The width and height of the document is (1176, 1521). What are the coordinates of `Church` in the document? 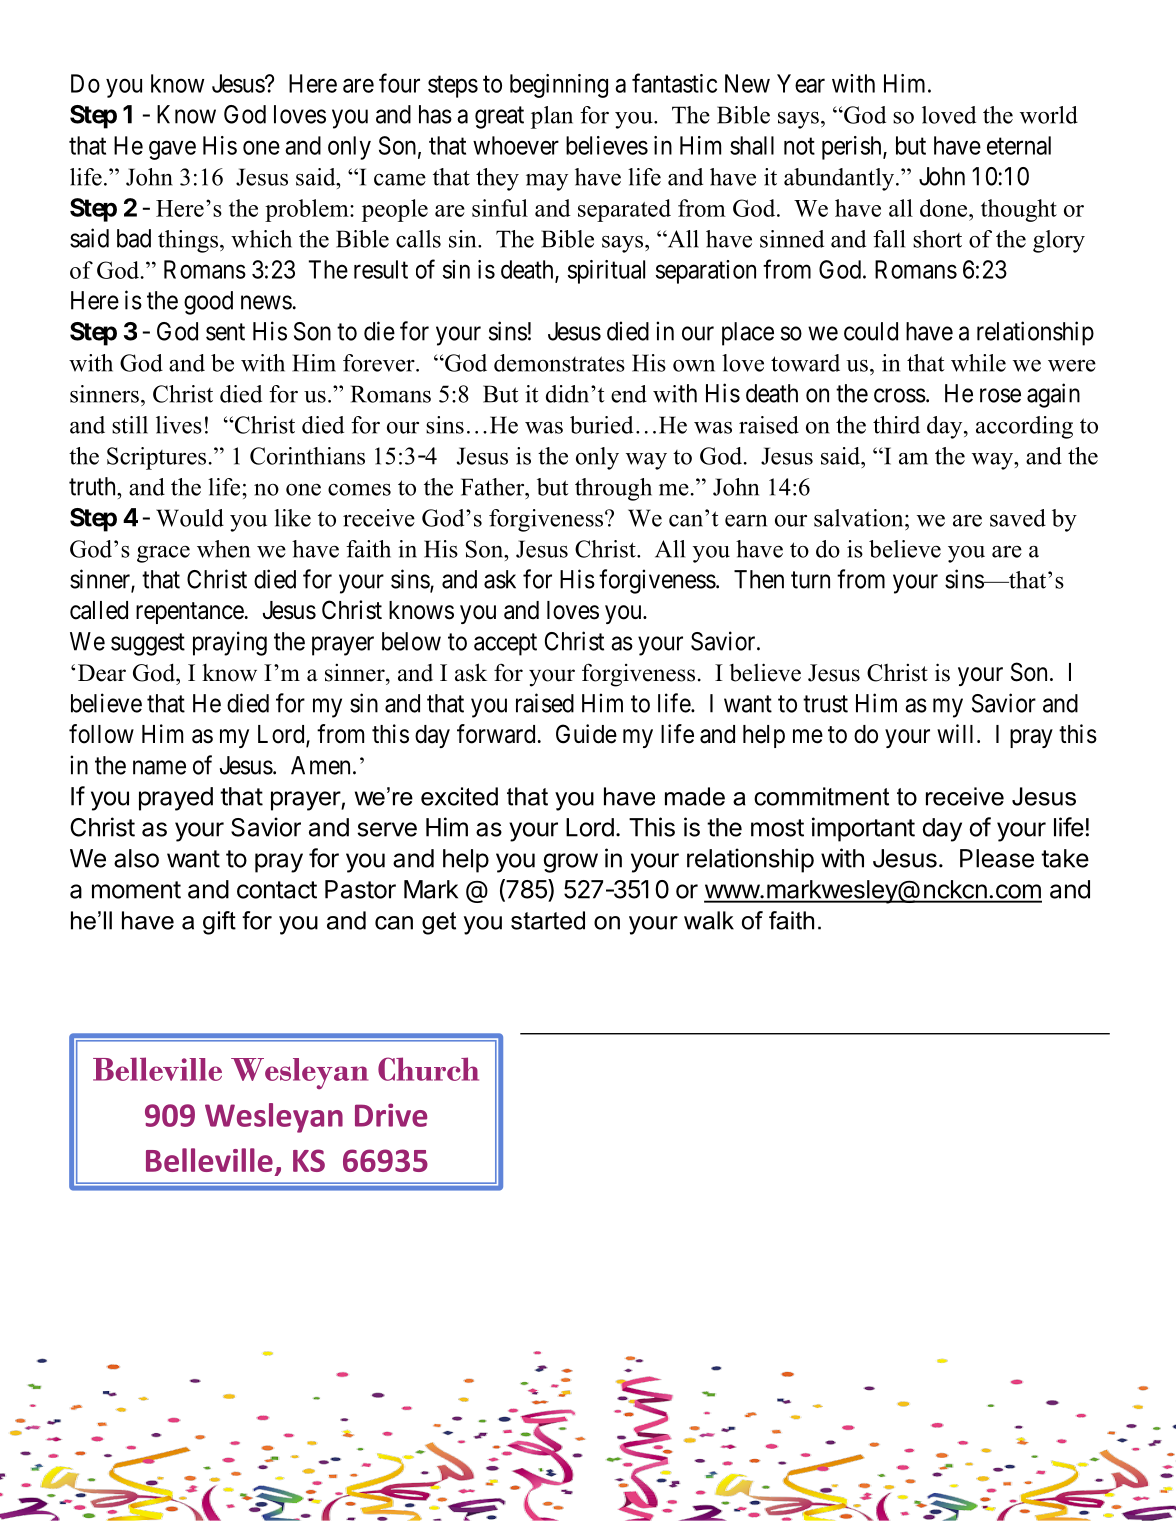 It's located at (428, 1069).
